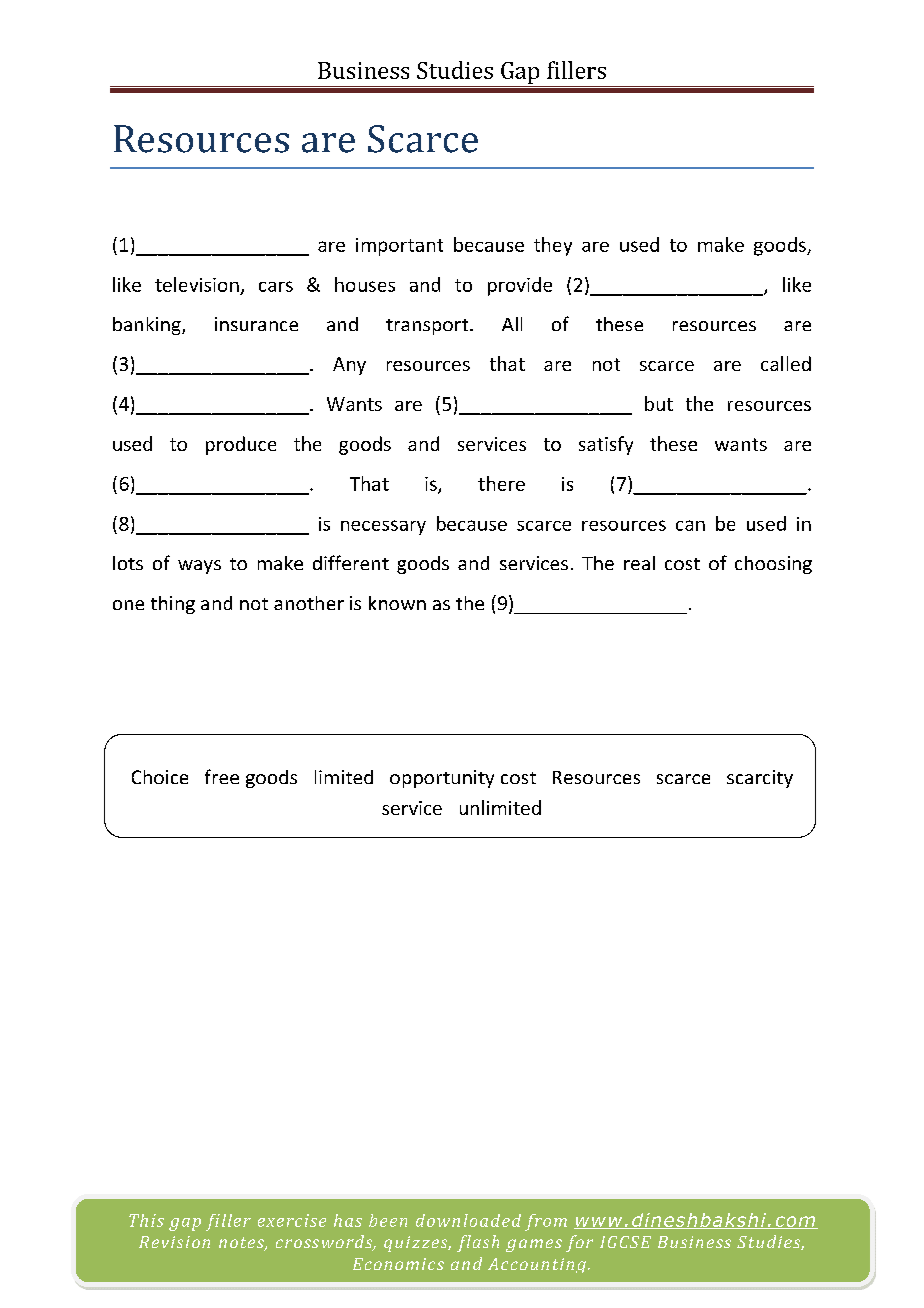 Image resolution: width=924 pixels, height=1308 pixels. What do you see at coordinates (442, 779) in the screenshot?
I see `opportunity` at bounding box center [442, 779].
